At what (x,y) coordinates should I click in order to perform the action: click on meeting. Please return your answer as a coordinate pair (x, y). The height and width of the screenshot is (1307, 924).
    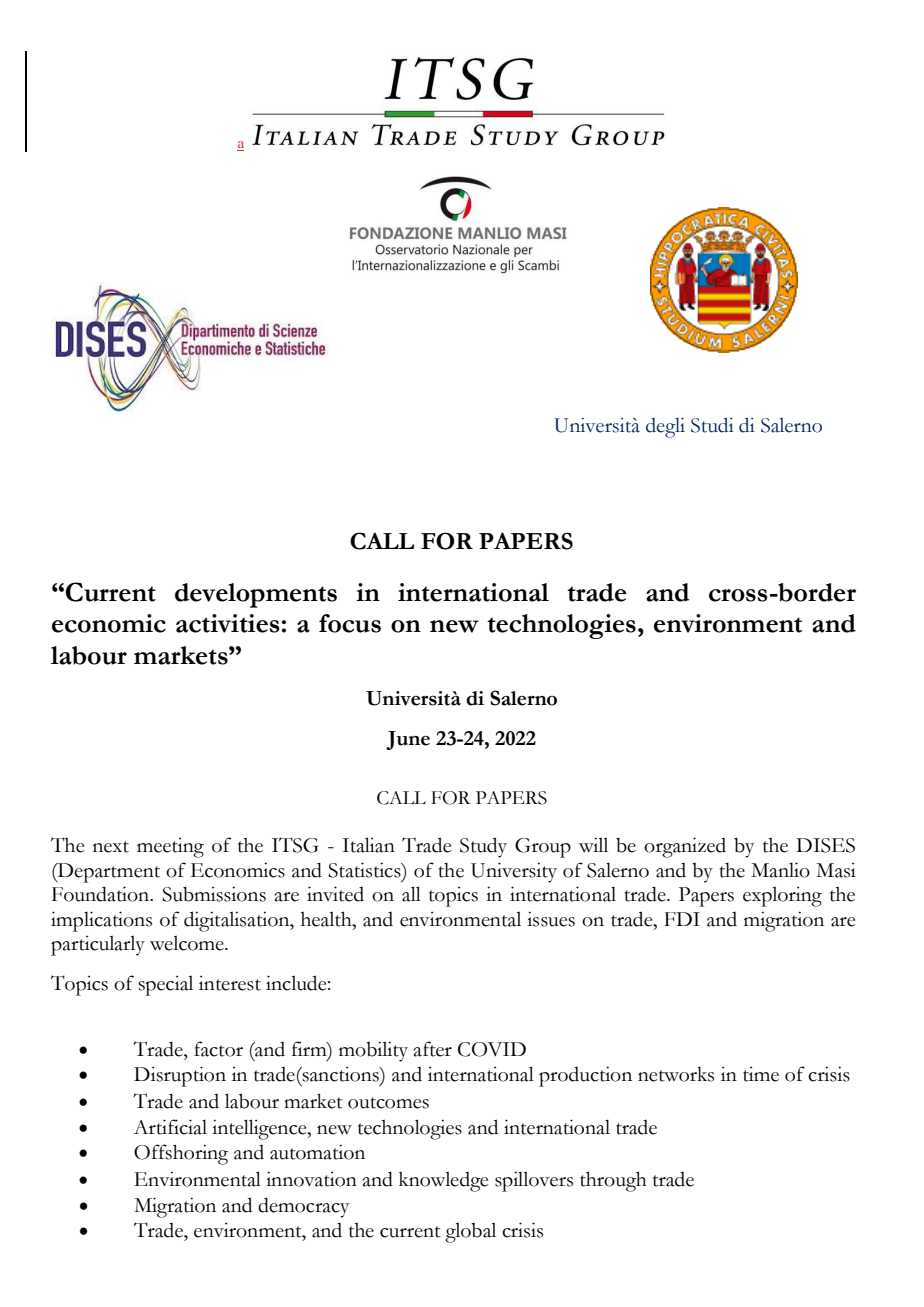
    Looking at the image, I should click on (170, 848).
